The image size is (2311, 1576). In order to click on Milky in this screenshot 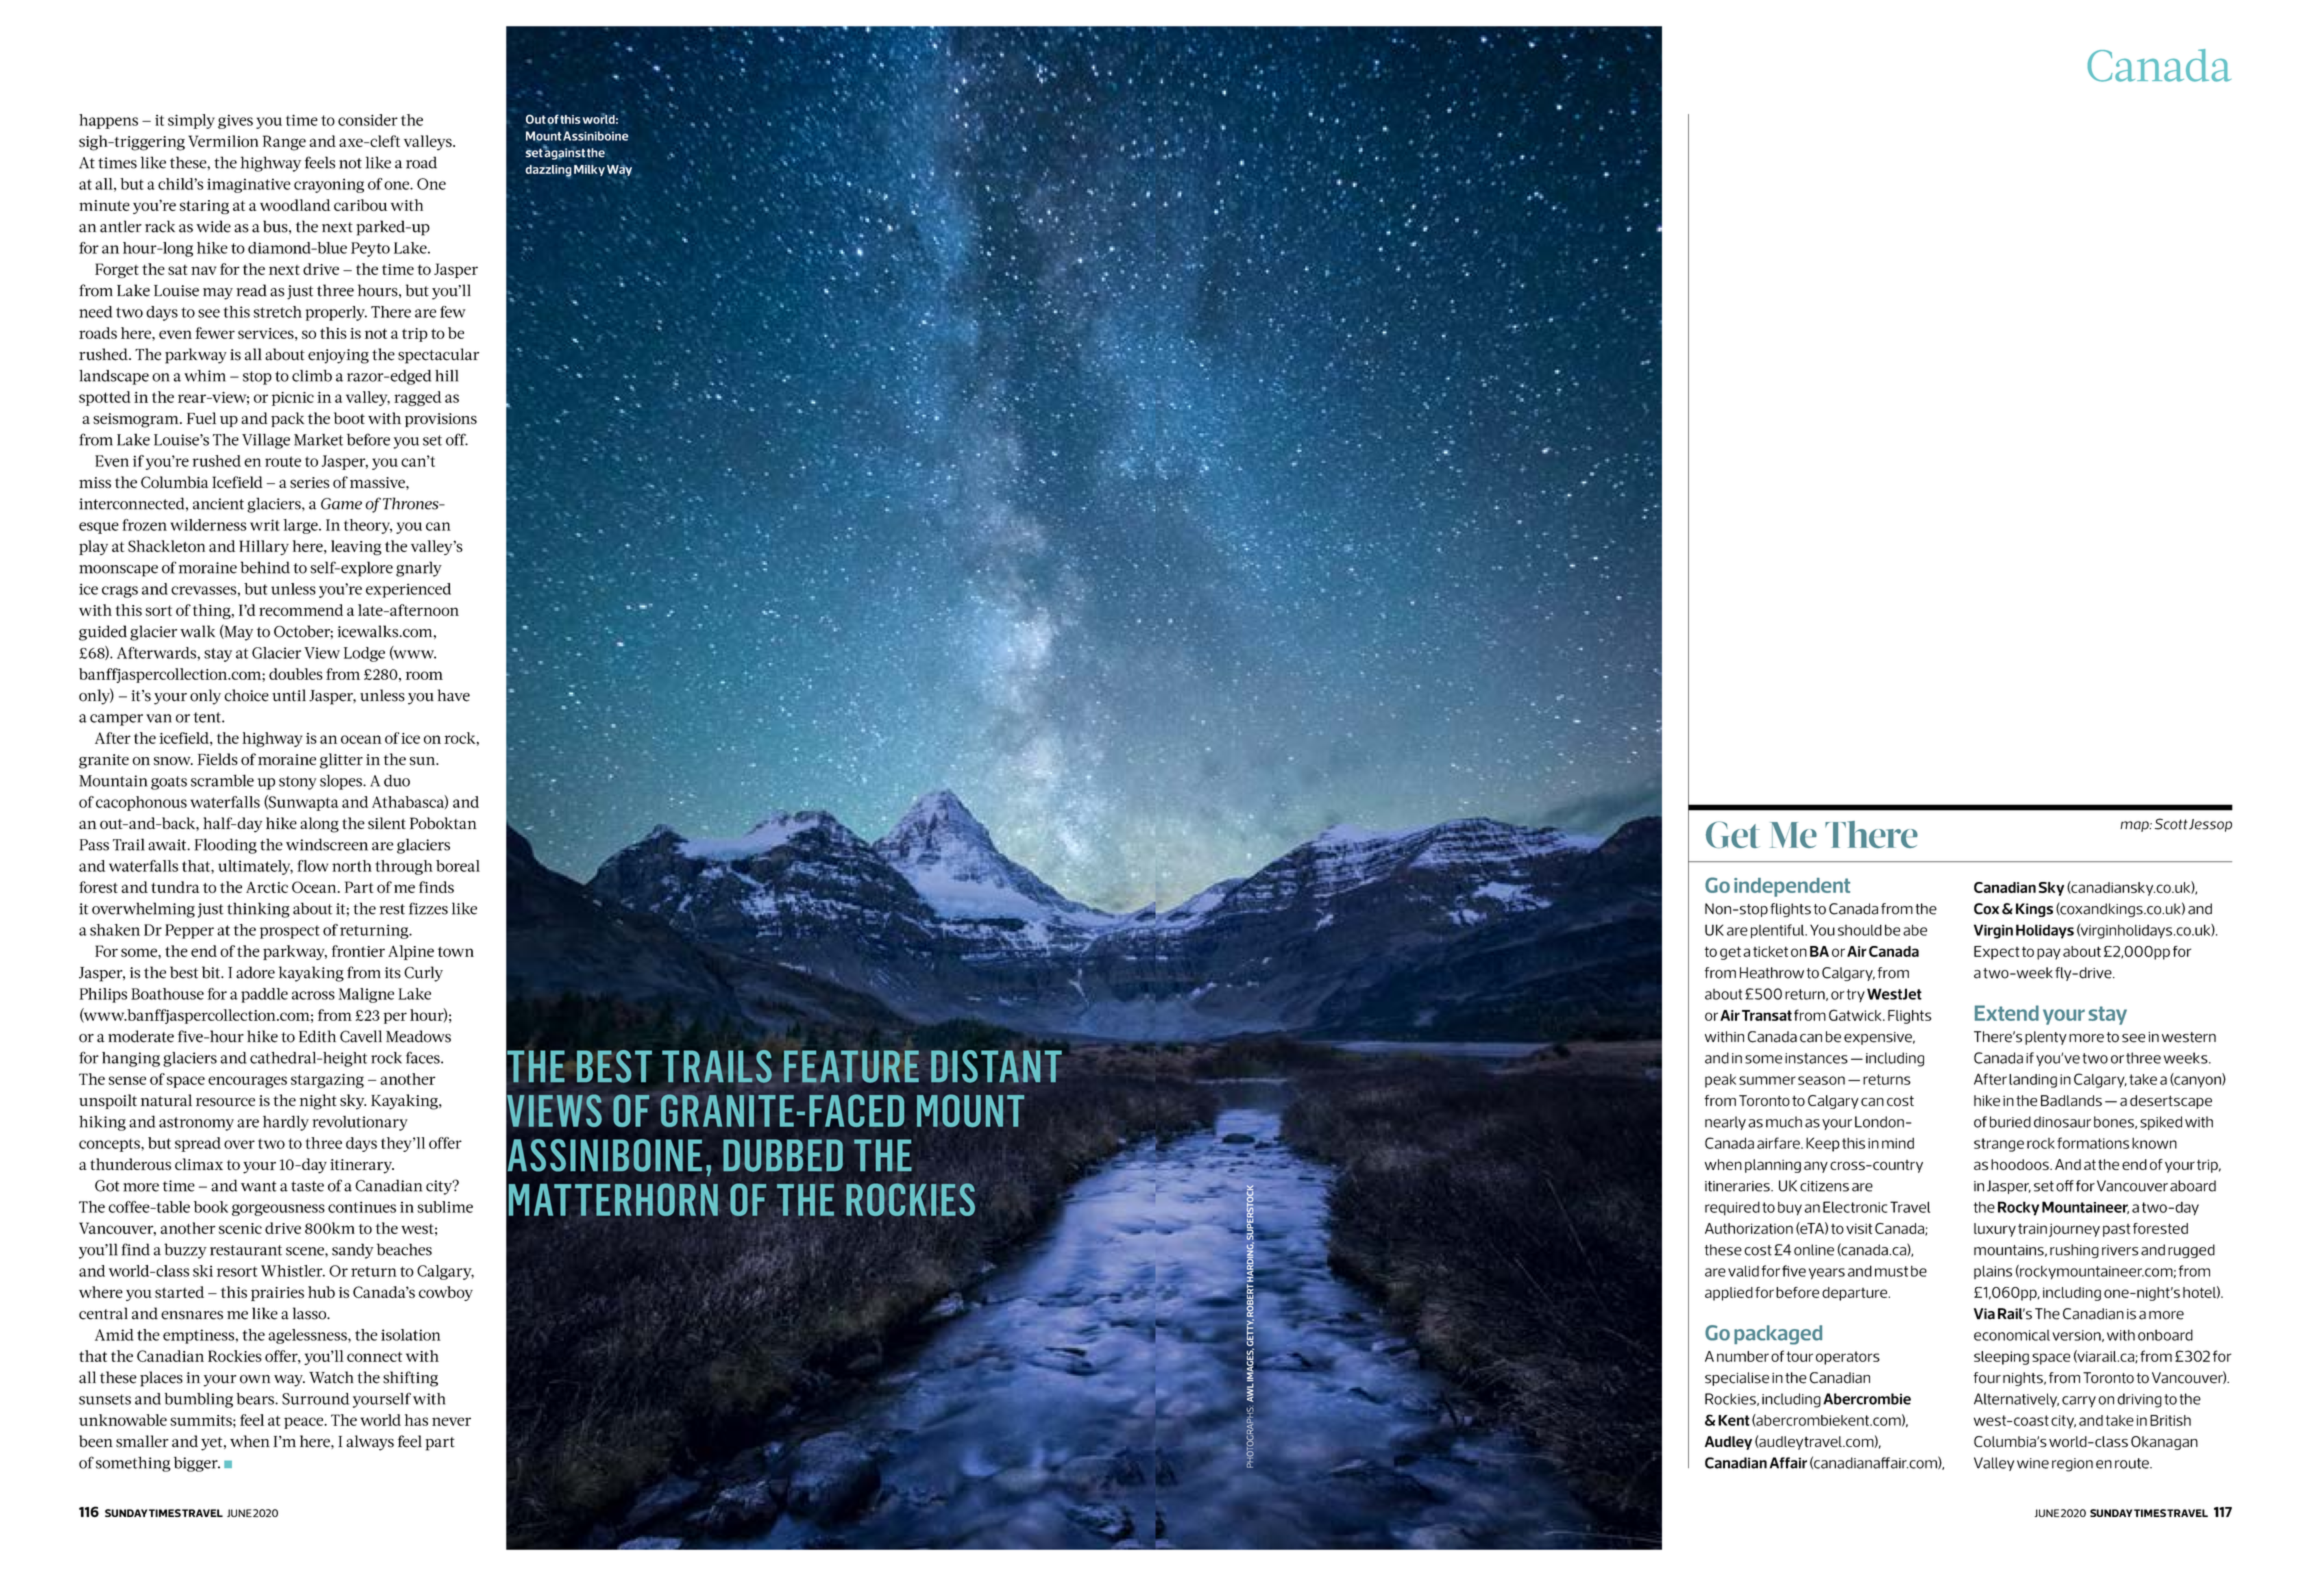, I will do `click(589, 170)`.
